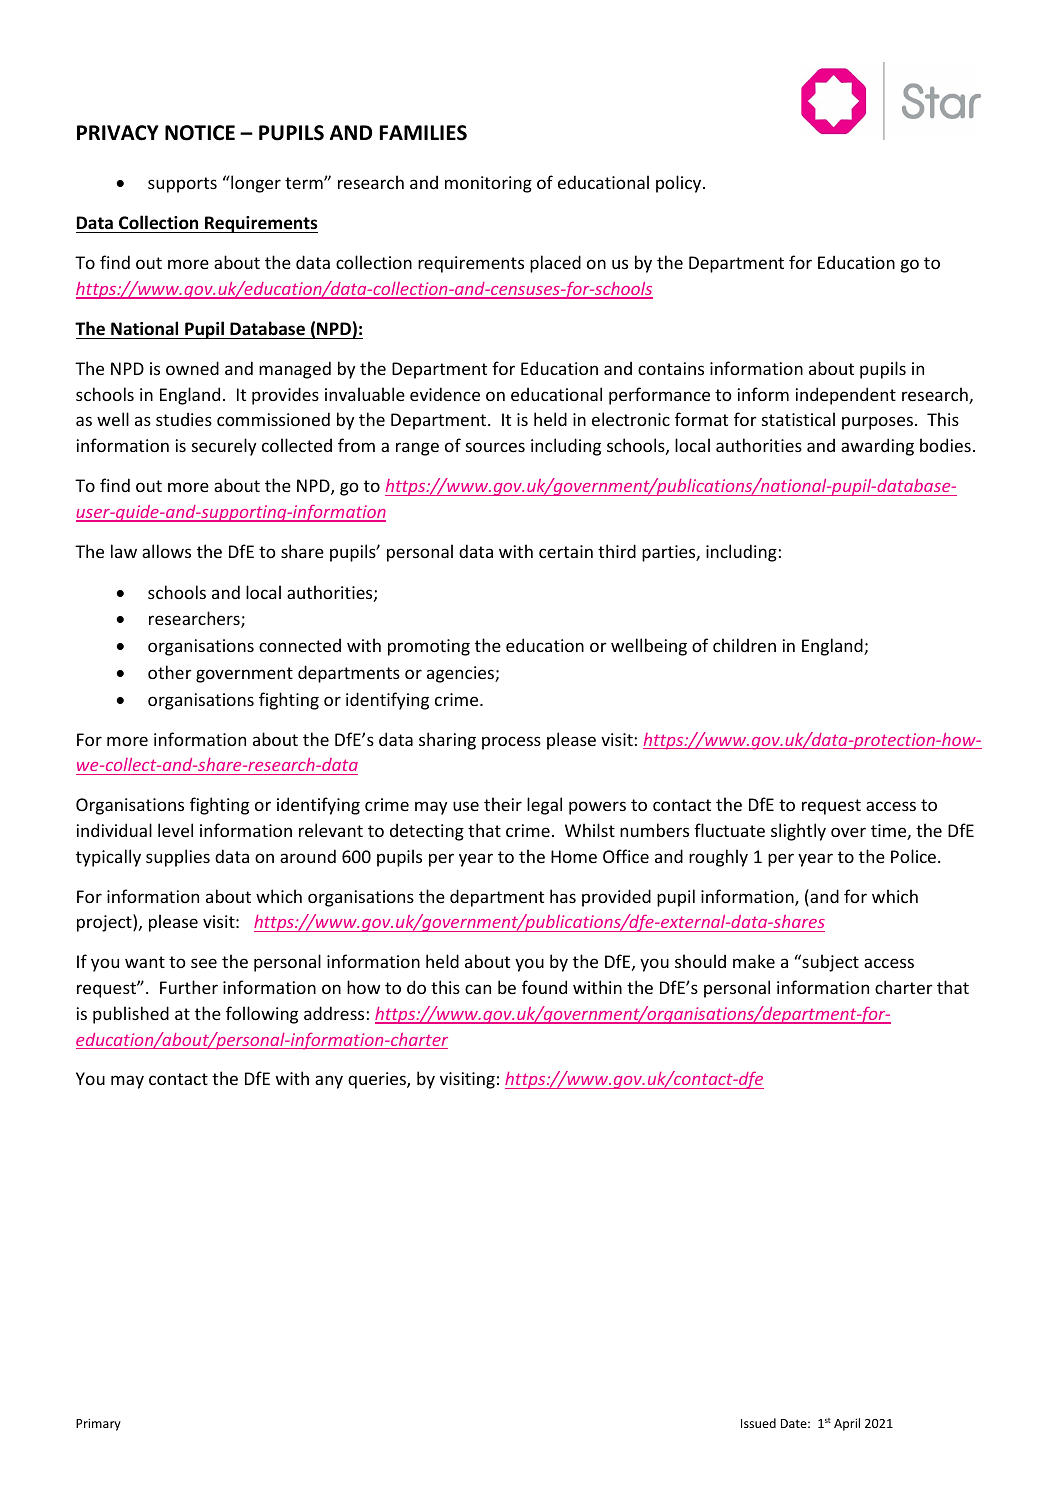  Describe the element at coordinates (224, 447) in the screenshot. I see `securely` at that location.
